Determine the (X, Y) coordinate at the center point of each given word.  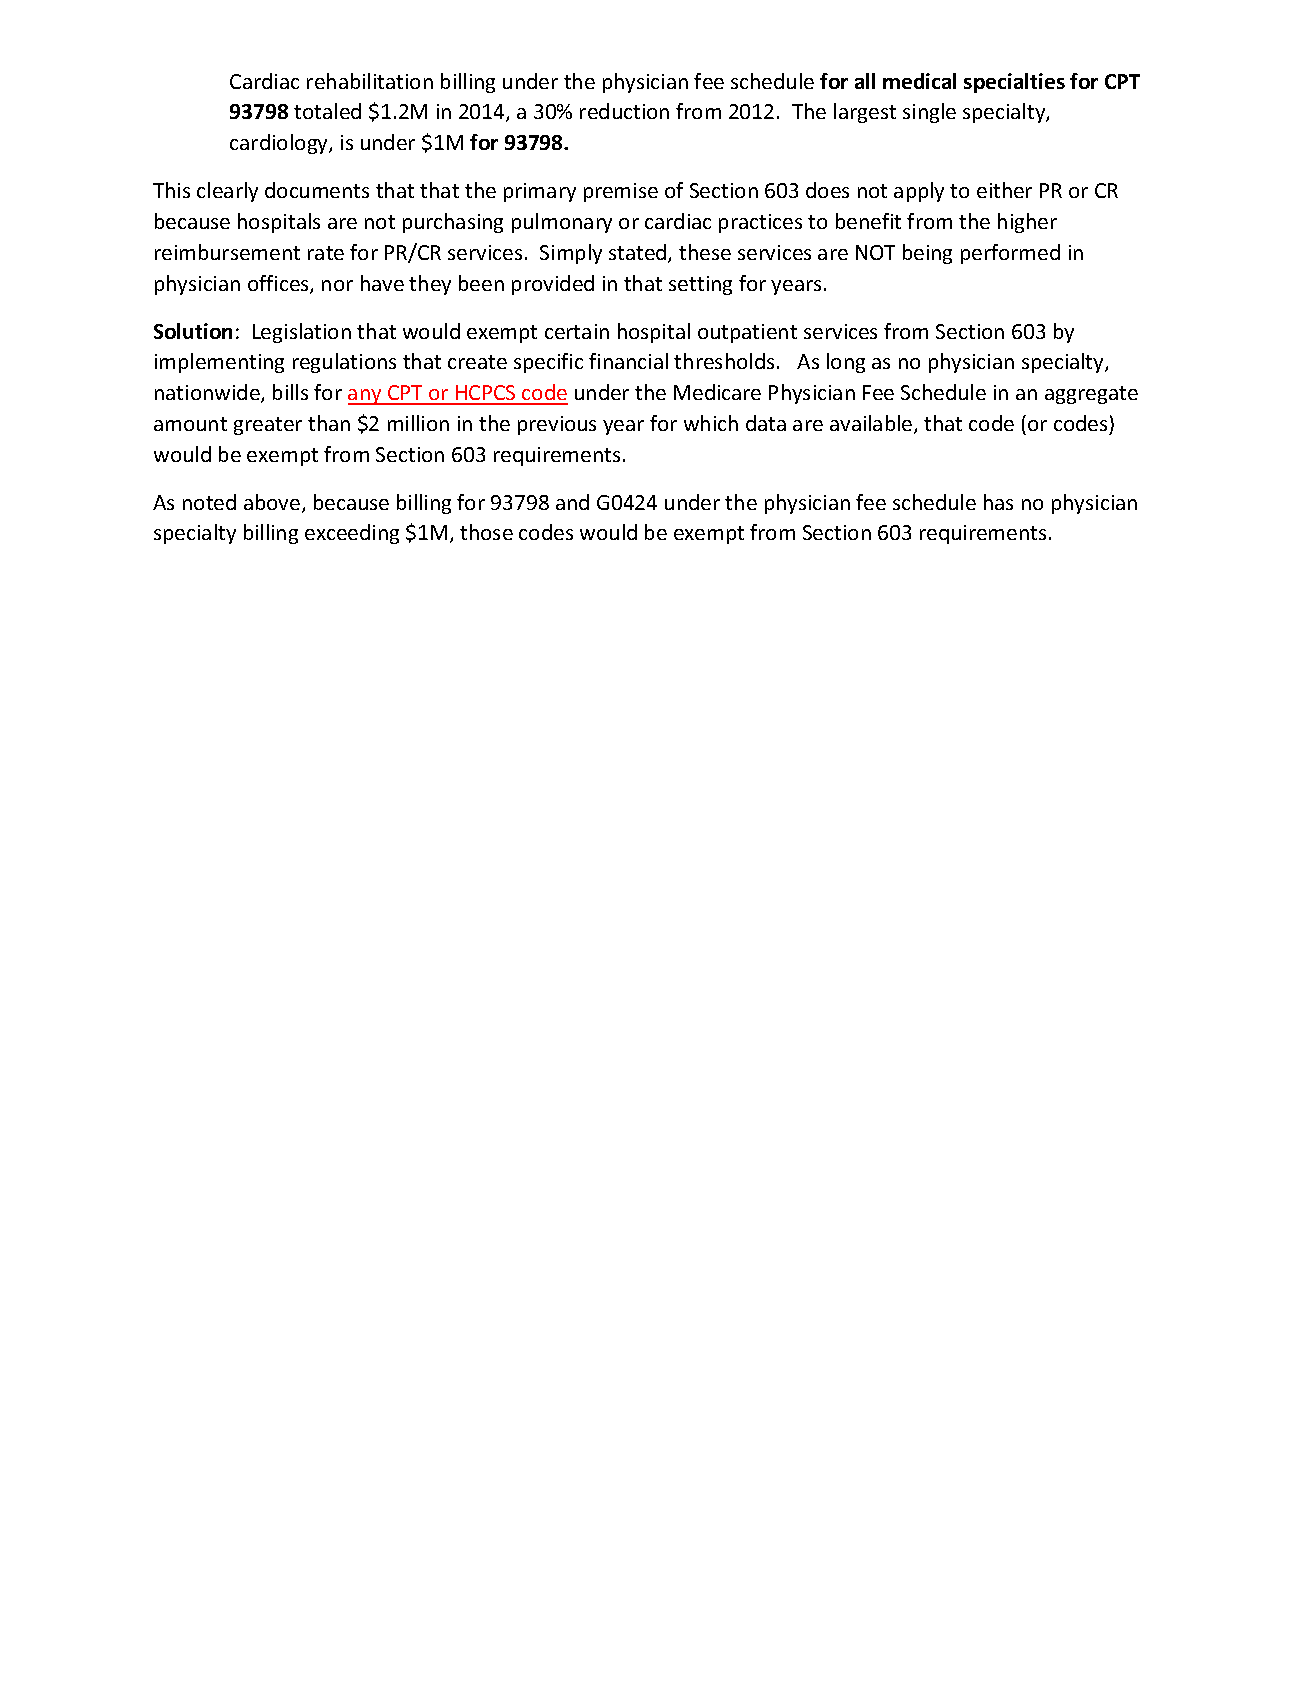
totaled (327, 111)
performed (1010, 254)
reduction (624, 111)
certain (577, 331)
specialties (1014, 83)
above (273, 503)
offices (279, 284)
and (572, 502)
